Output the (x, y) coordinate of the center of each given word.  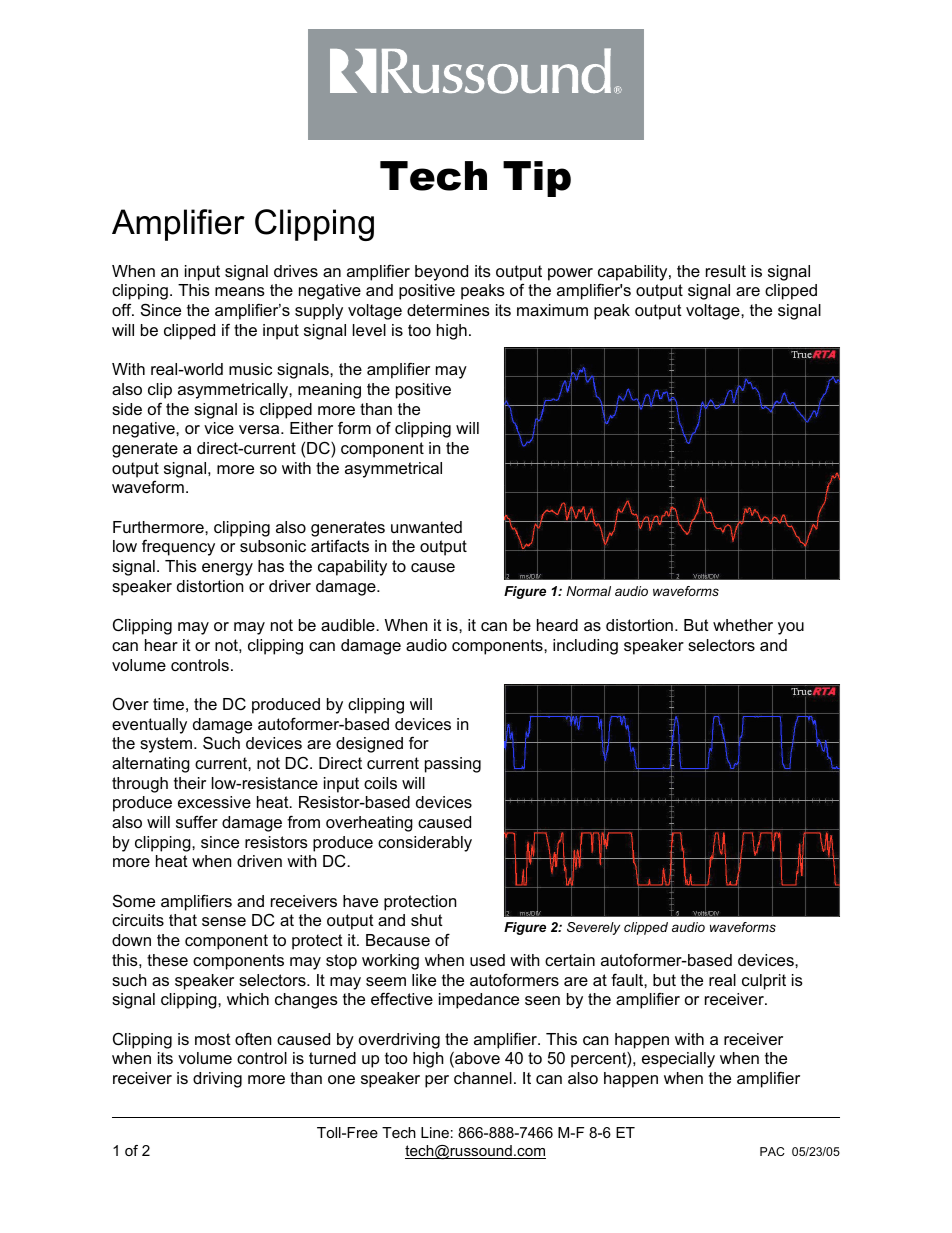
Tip (537, 179)
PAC (772, 1151)
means (240, 291)
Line (435, 1132)
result (726, 271)
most (213, 1039)
